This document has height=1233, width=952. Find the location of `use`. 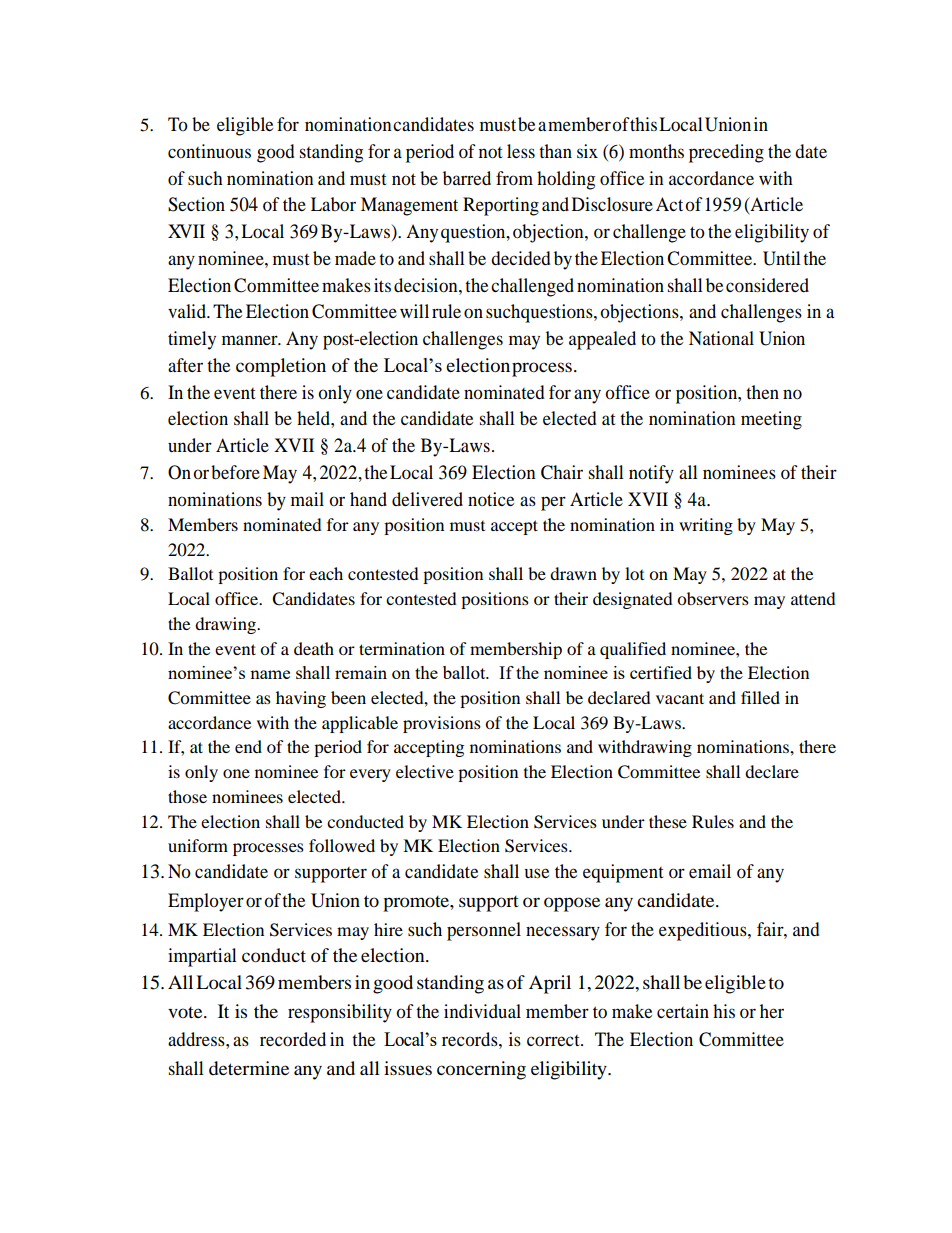

use is located at coordinates (536, 873).
